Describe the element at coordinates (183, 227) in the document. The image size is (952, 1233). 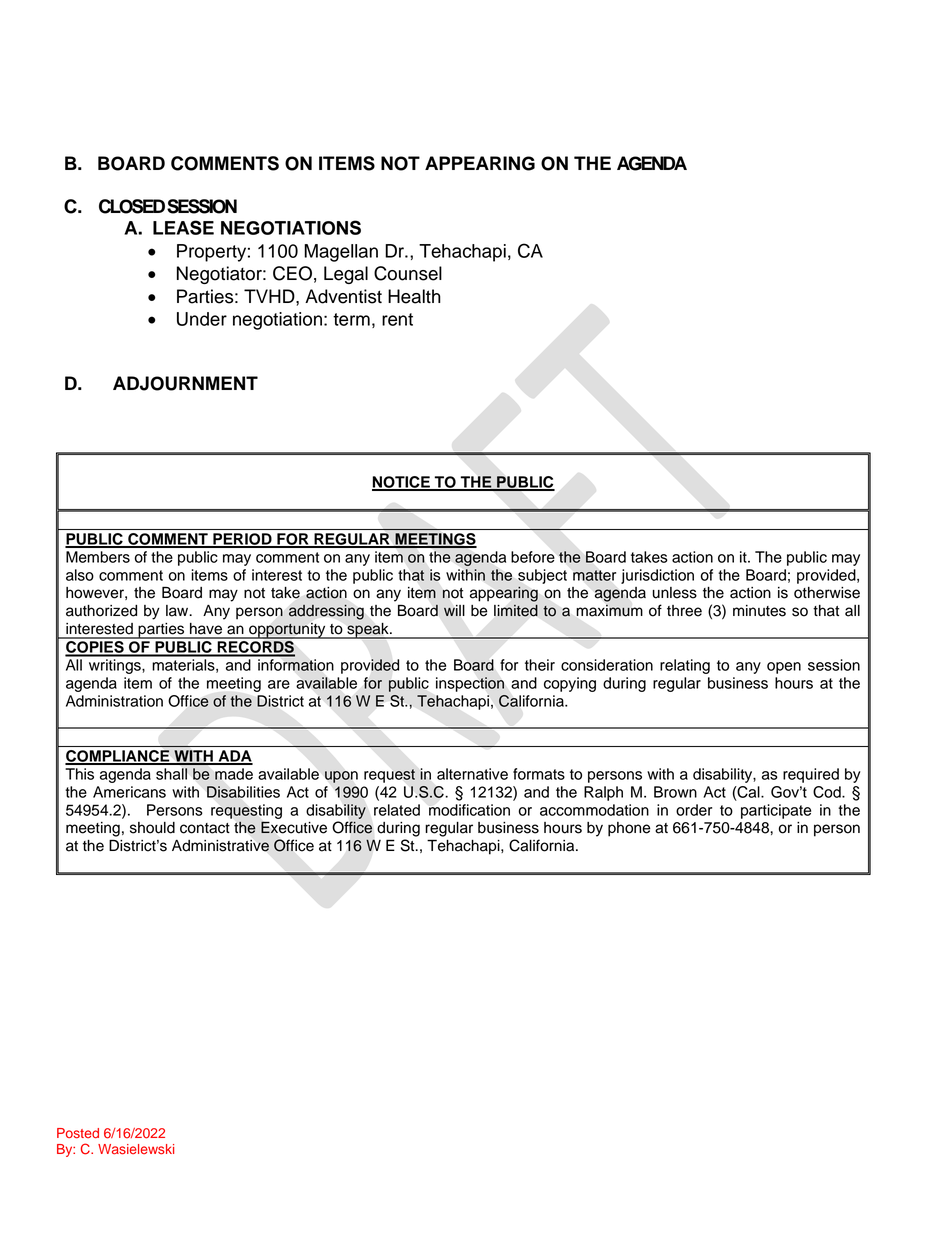
I see `LEASE` at that location.
